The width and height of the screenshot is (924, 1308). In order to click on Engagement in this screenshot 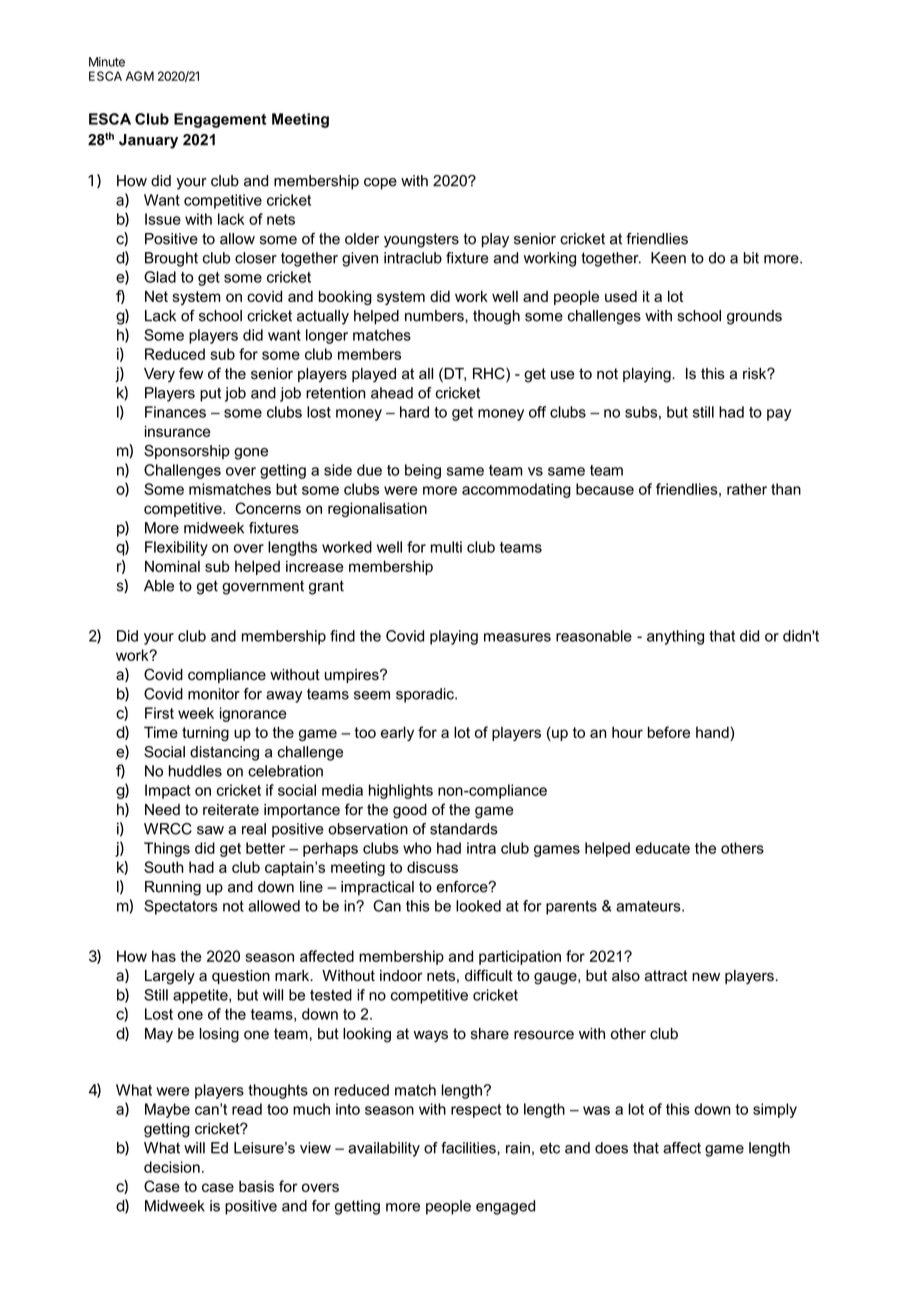, I will do `click(220, 120)`.
